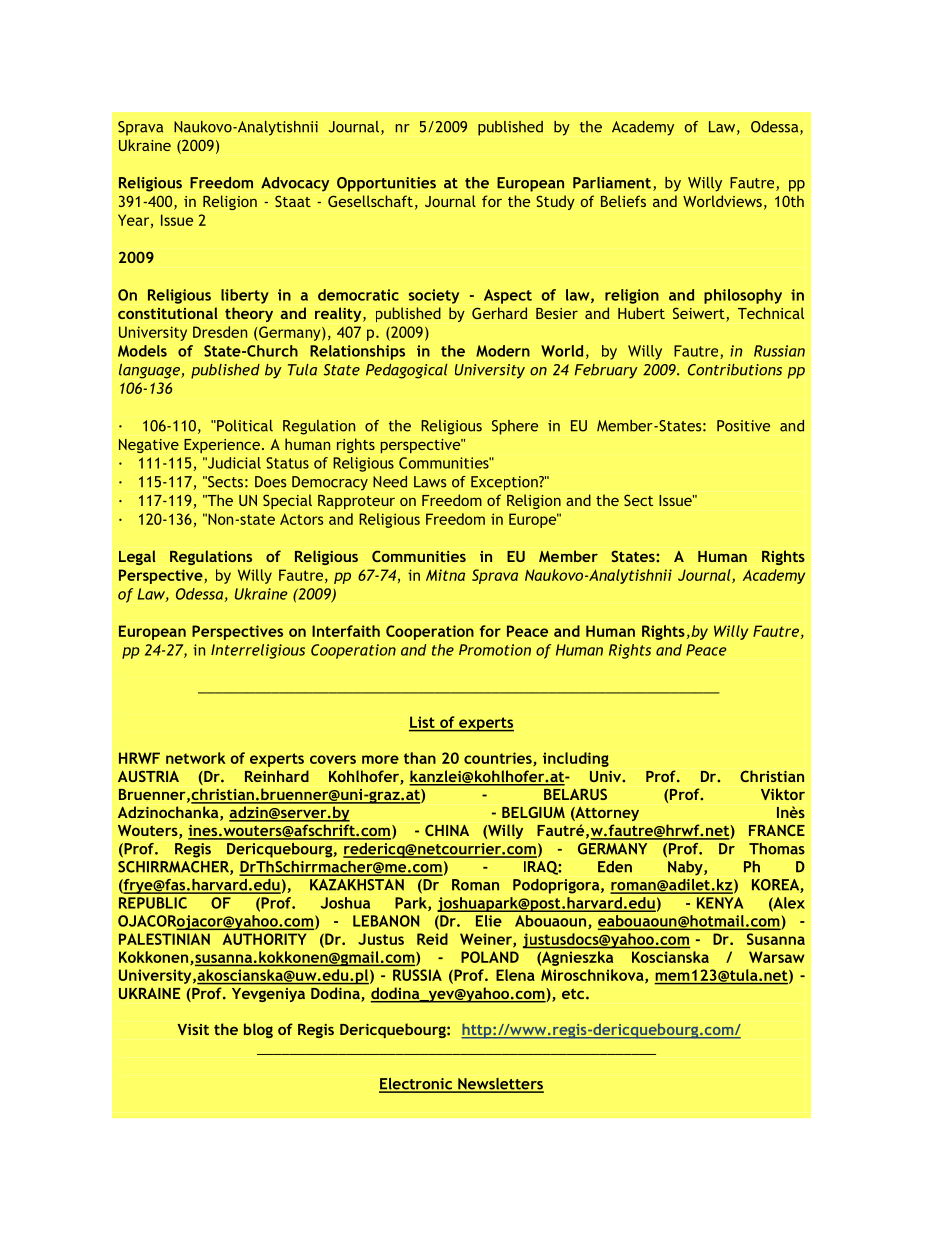 The height and width of the image is (1233, 952). I want to click on CHINA, so click(447, 830).
